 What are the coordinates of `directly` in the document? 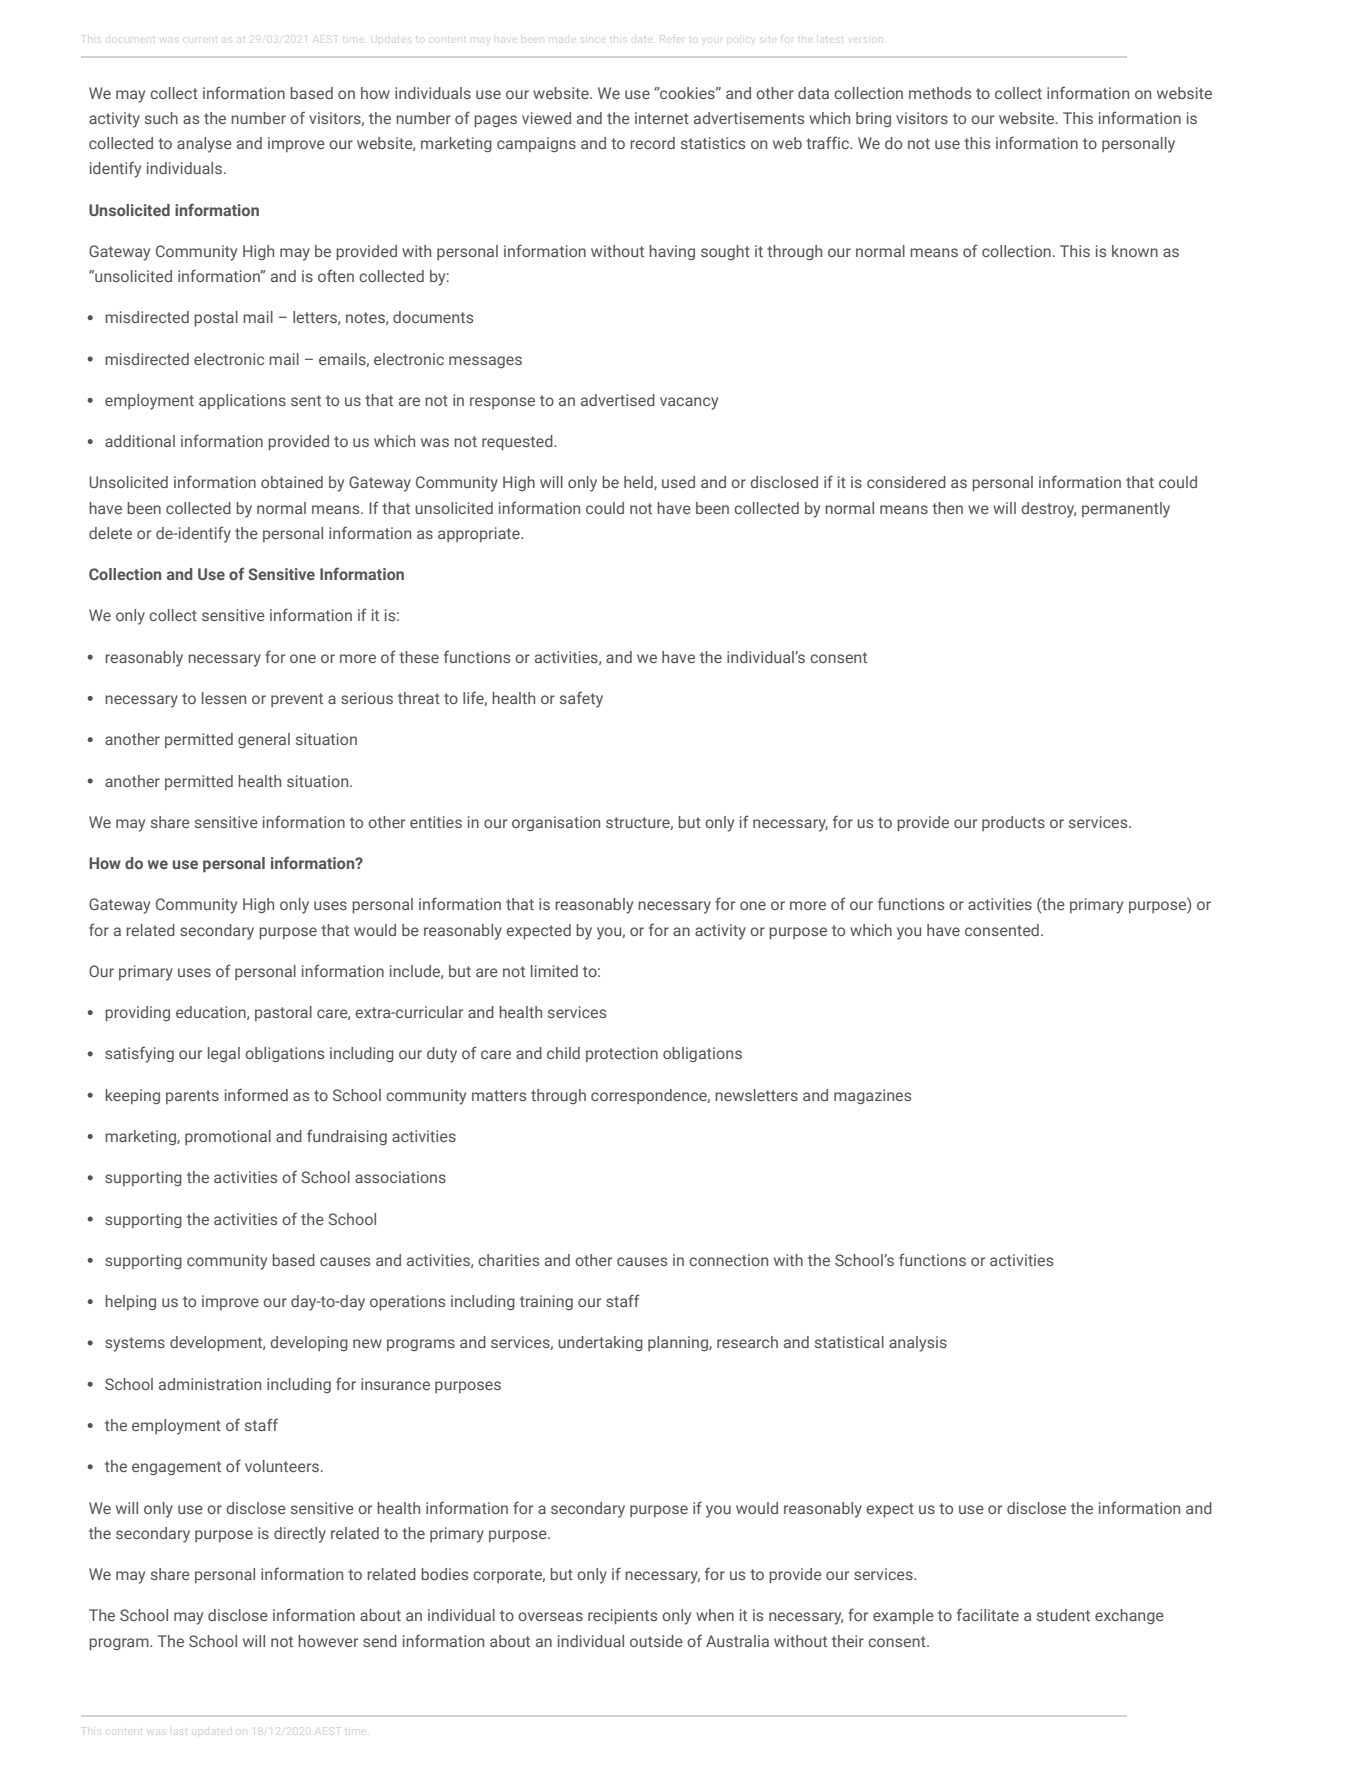 It's located at (300, 1535).
